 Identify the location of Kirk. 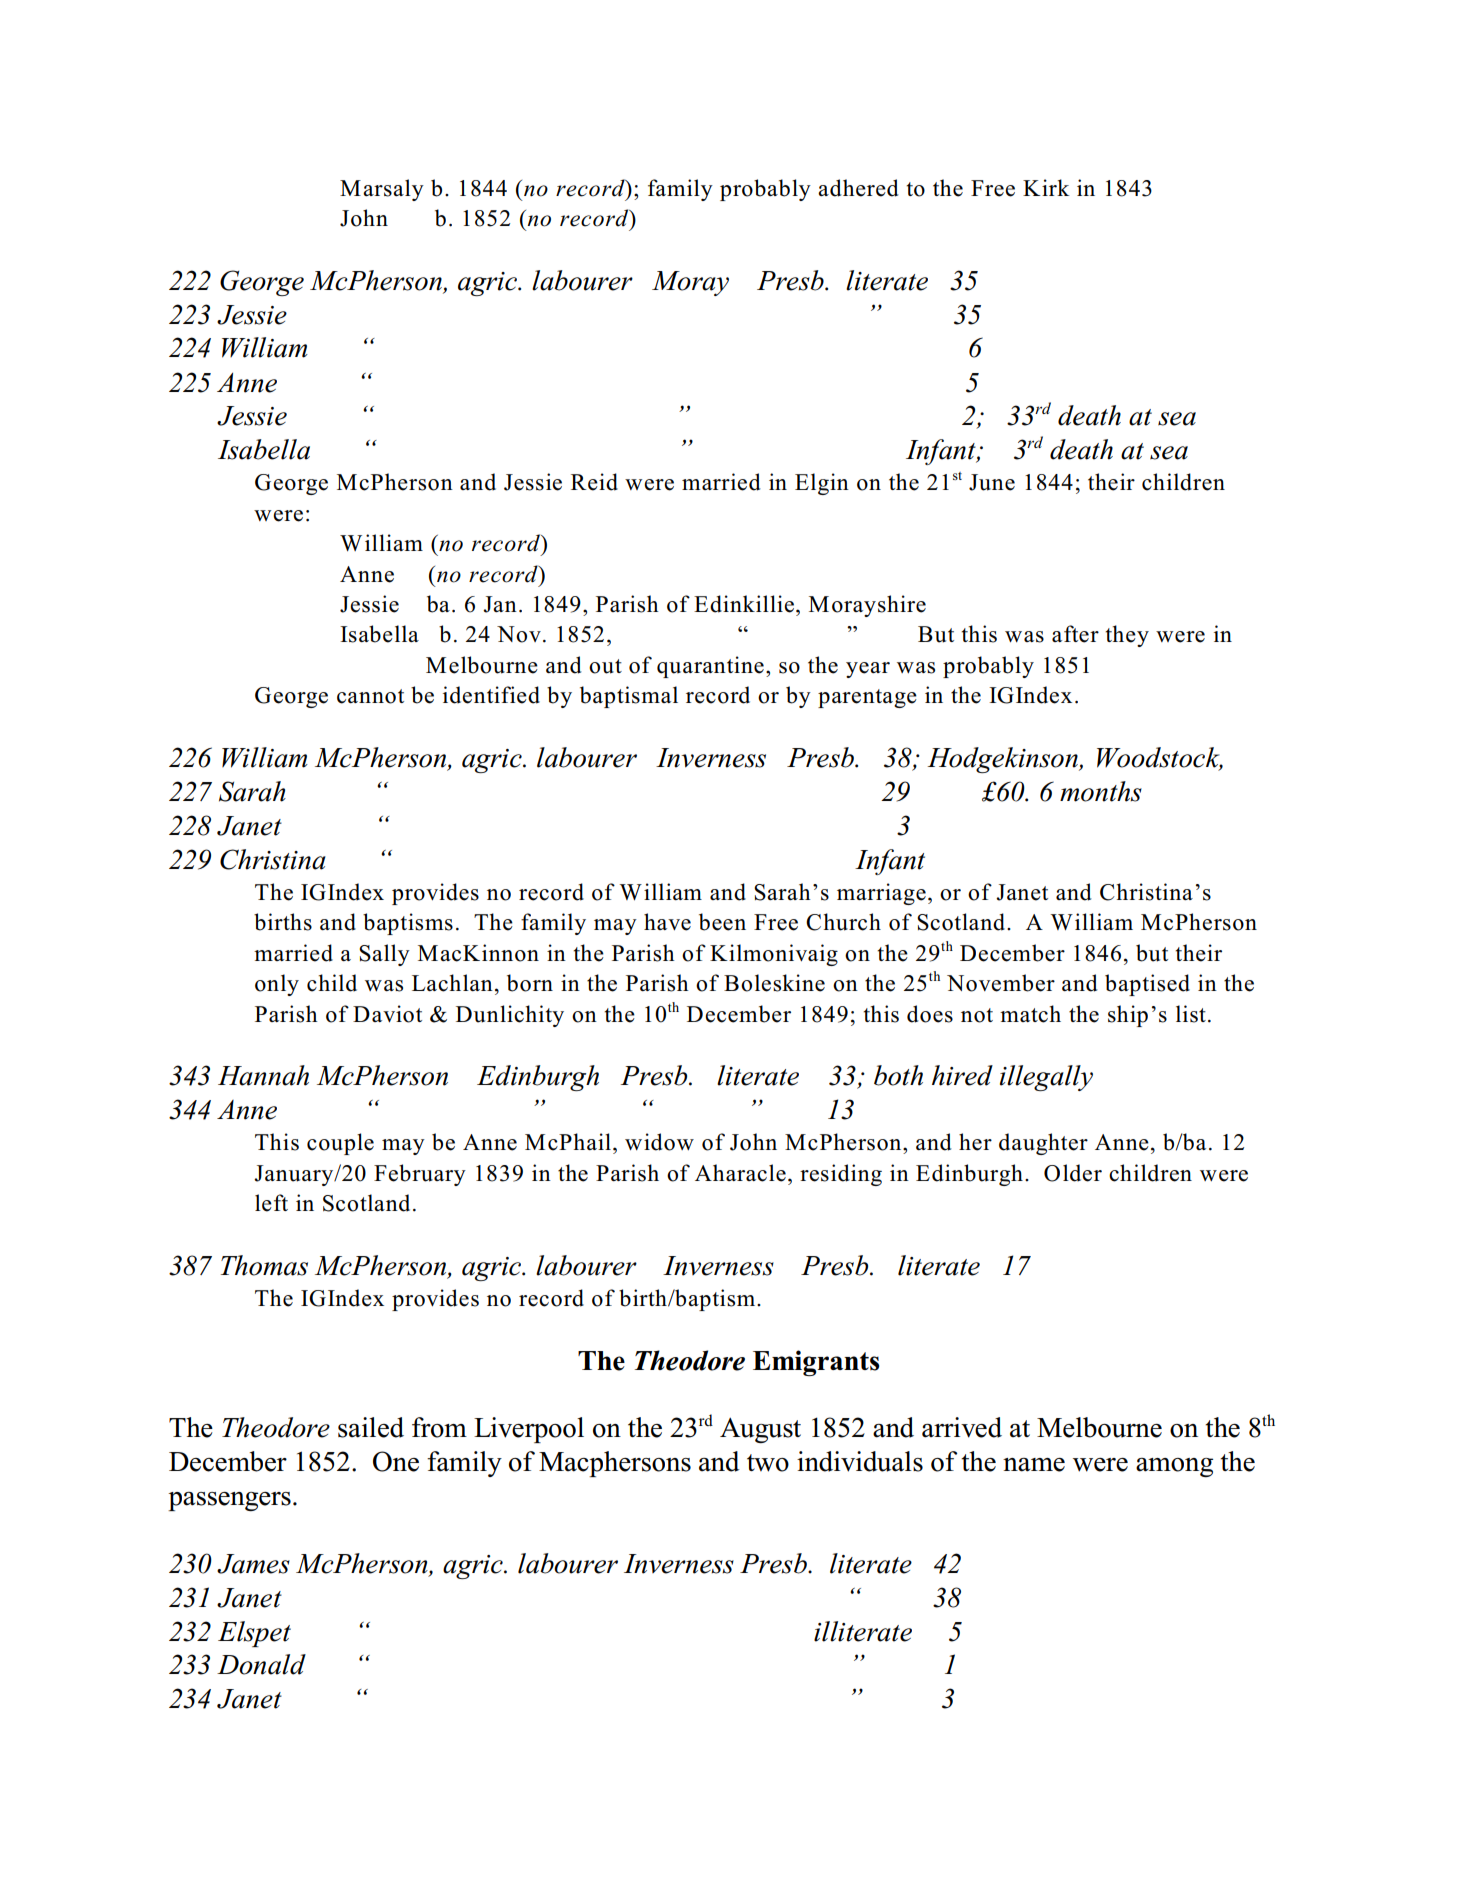
(1046, 187).
